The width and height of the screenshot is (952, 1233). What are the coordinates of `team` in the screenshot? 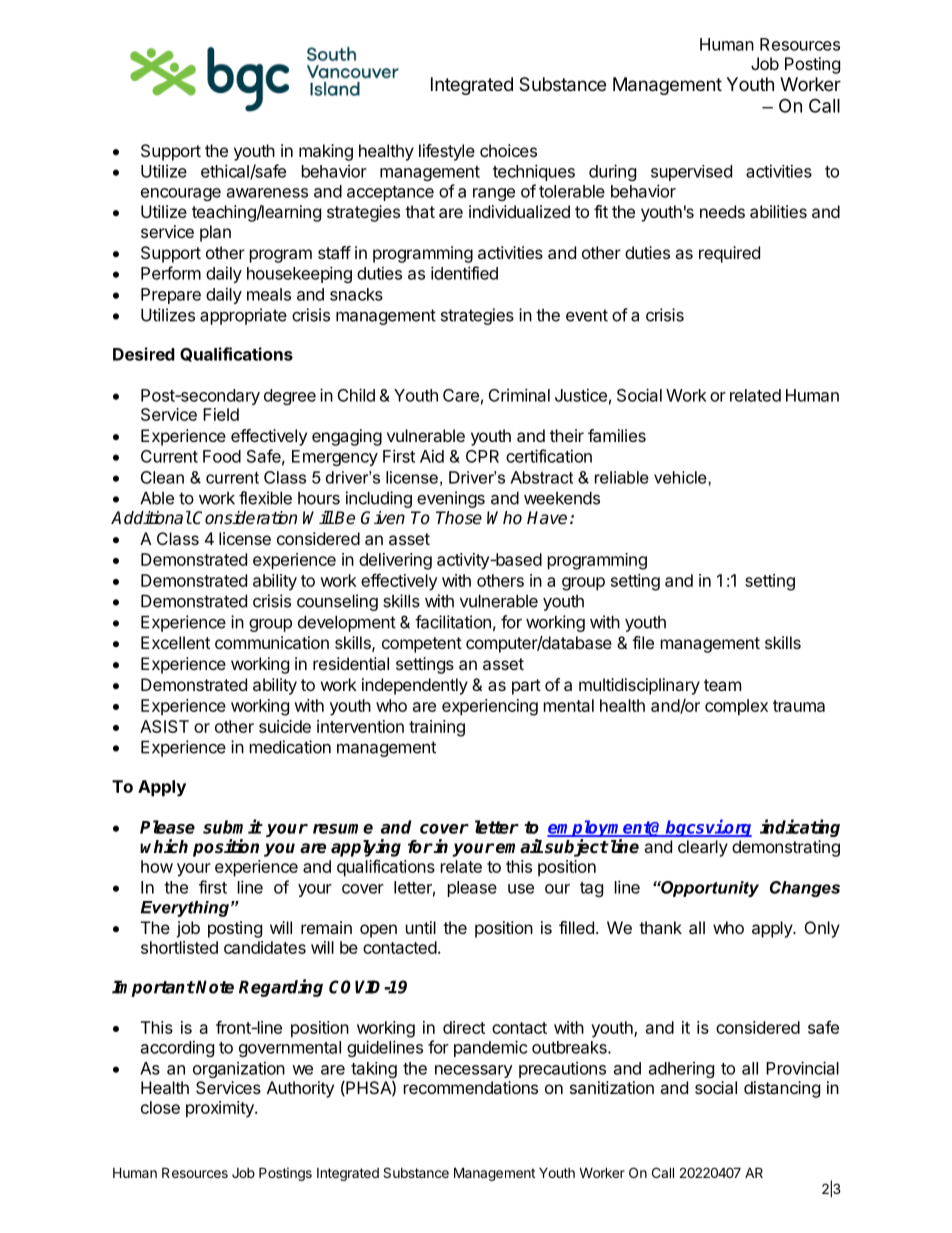 It's located at (722, 685).
